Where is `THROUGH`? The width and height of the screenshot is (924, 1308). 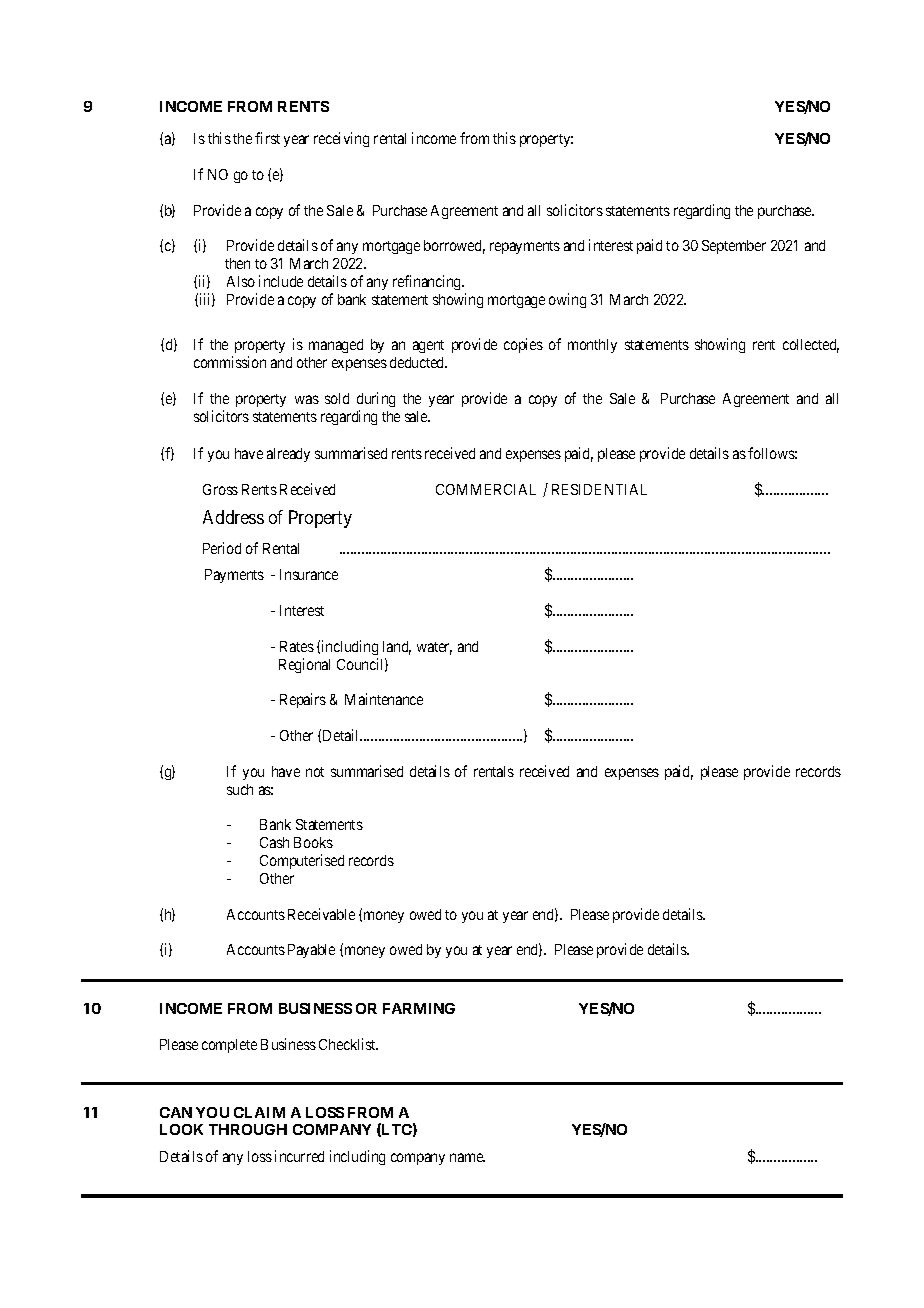
THROUGH is located at coordinates (248, 1129).
